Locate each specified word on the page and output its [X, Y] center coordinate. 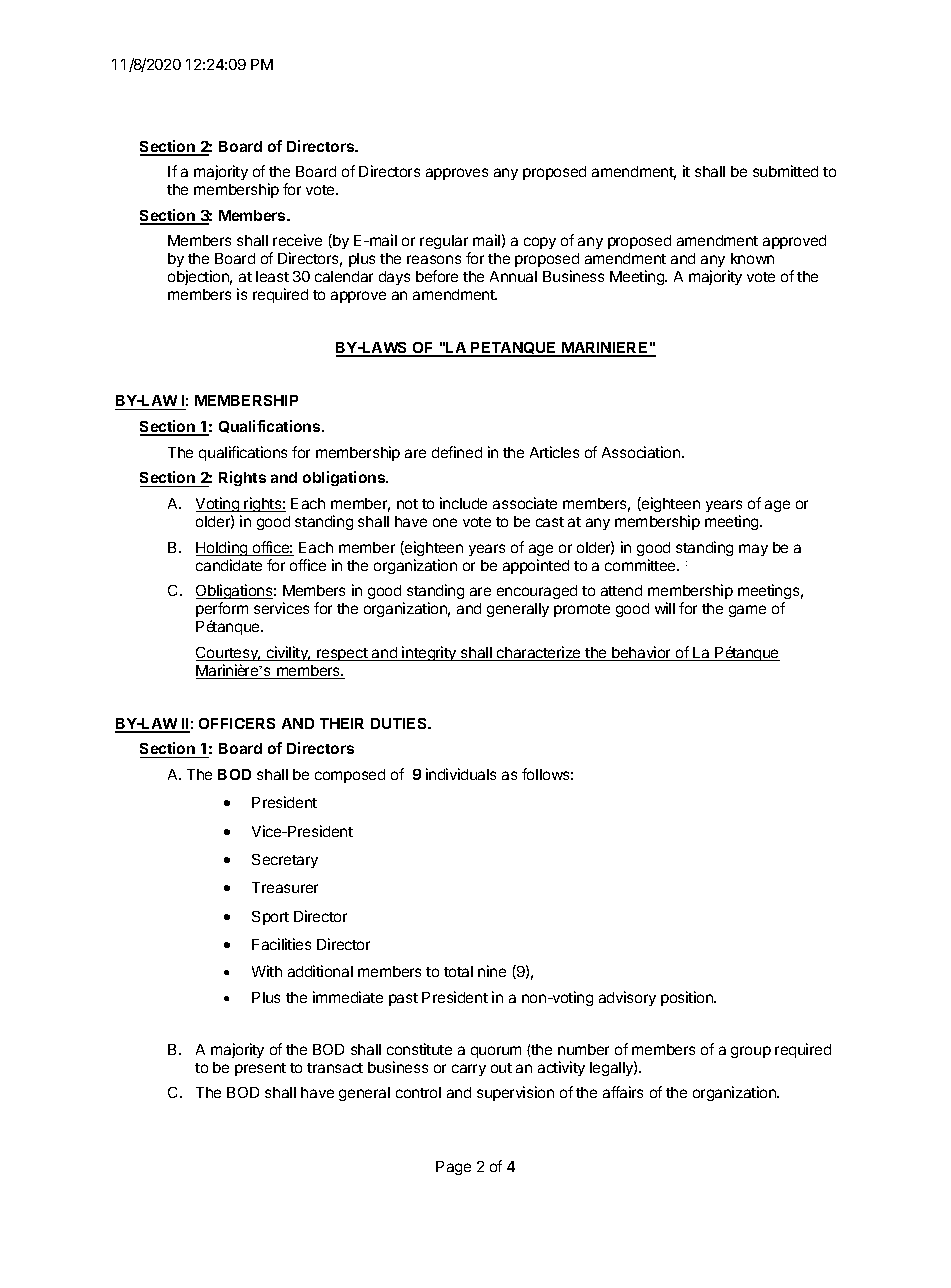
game [747, 611]
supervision [515, 1093]
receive [297, 240]
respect [342, 654]
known [752, 258]
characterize [539, 653]
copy [540, 243]
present [260, 1069]
